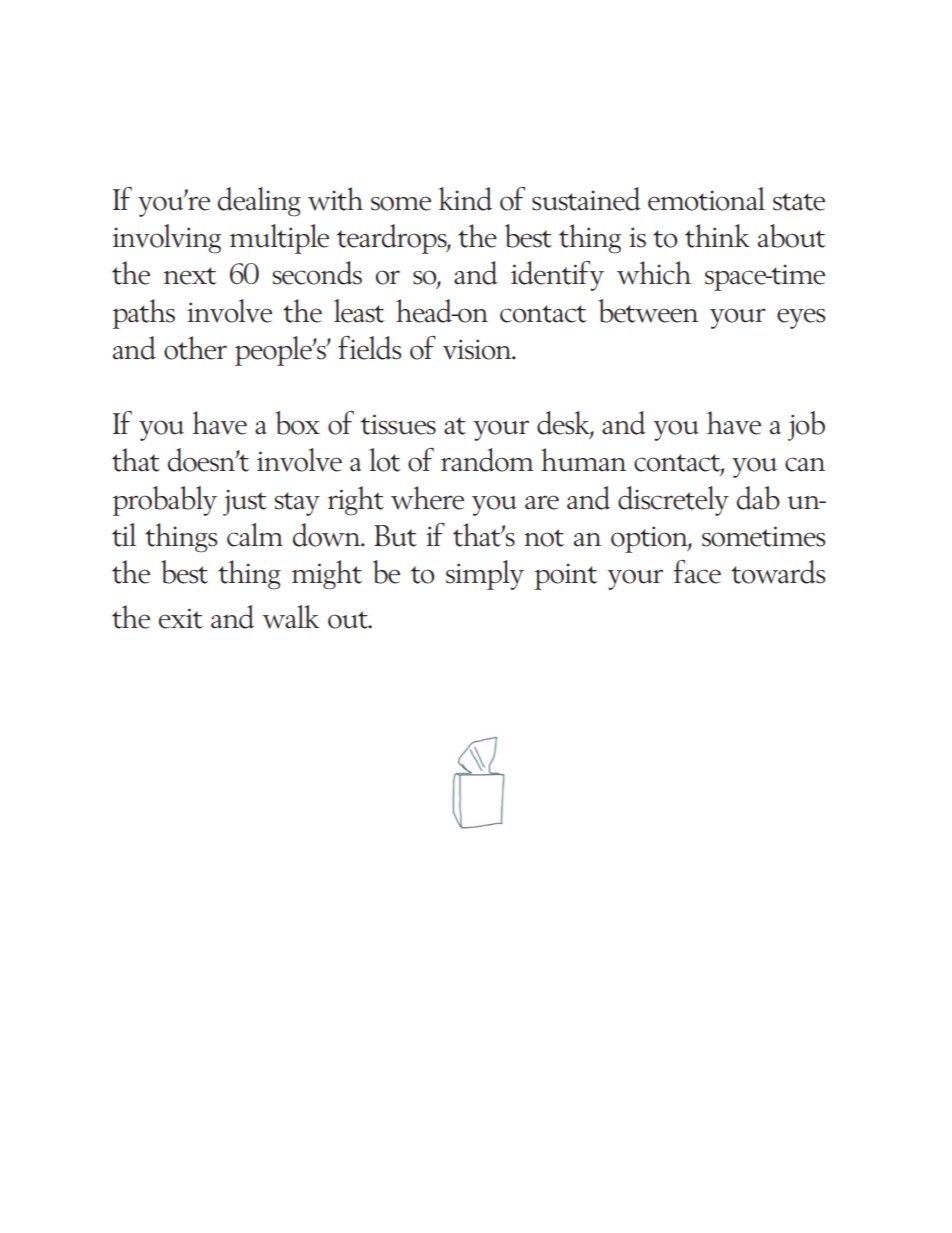 The image size is (952, 1233). I want to click on fields, so click(369, 348).
